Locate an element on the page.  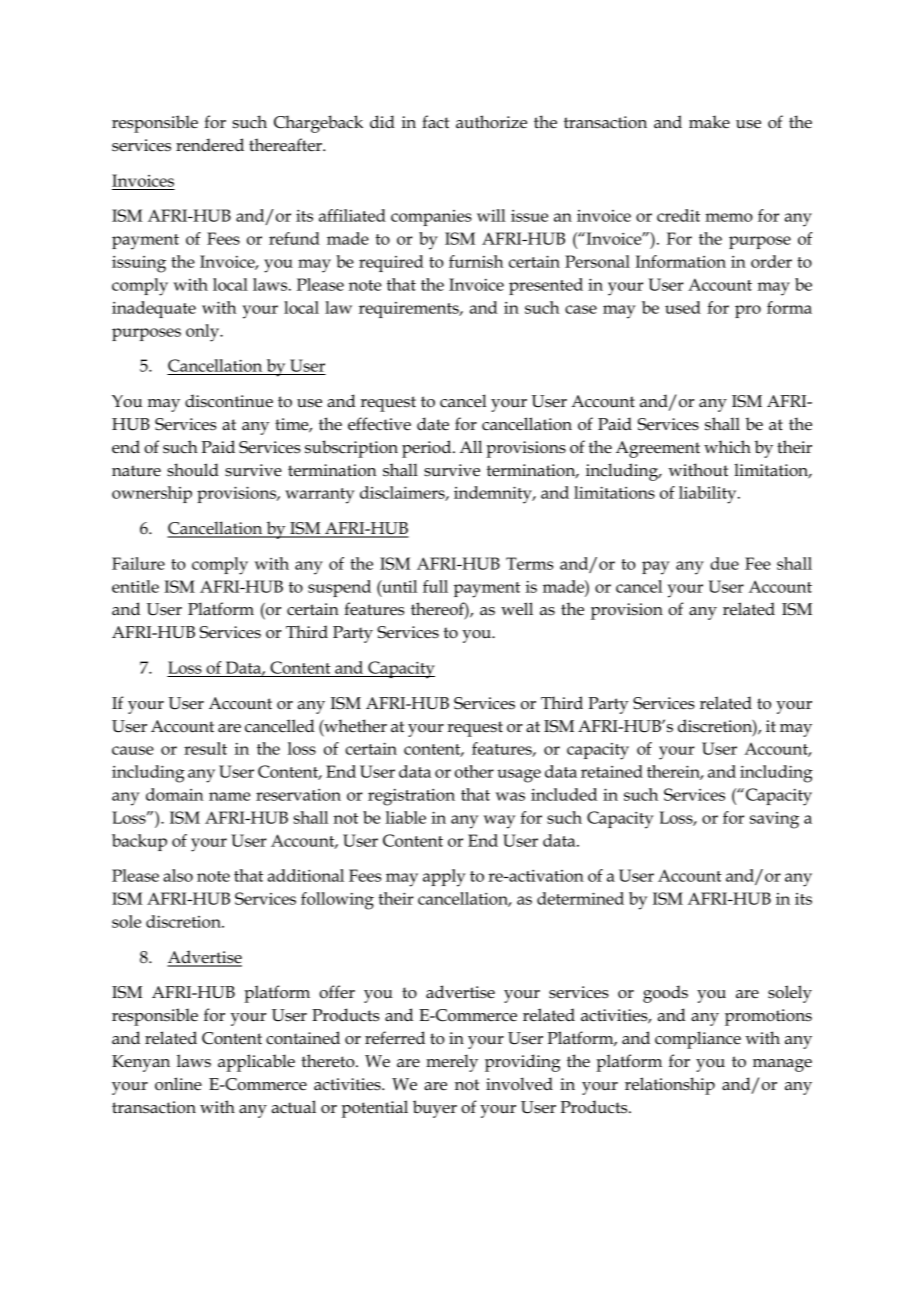
online is located at coordinates (178, 1084).
